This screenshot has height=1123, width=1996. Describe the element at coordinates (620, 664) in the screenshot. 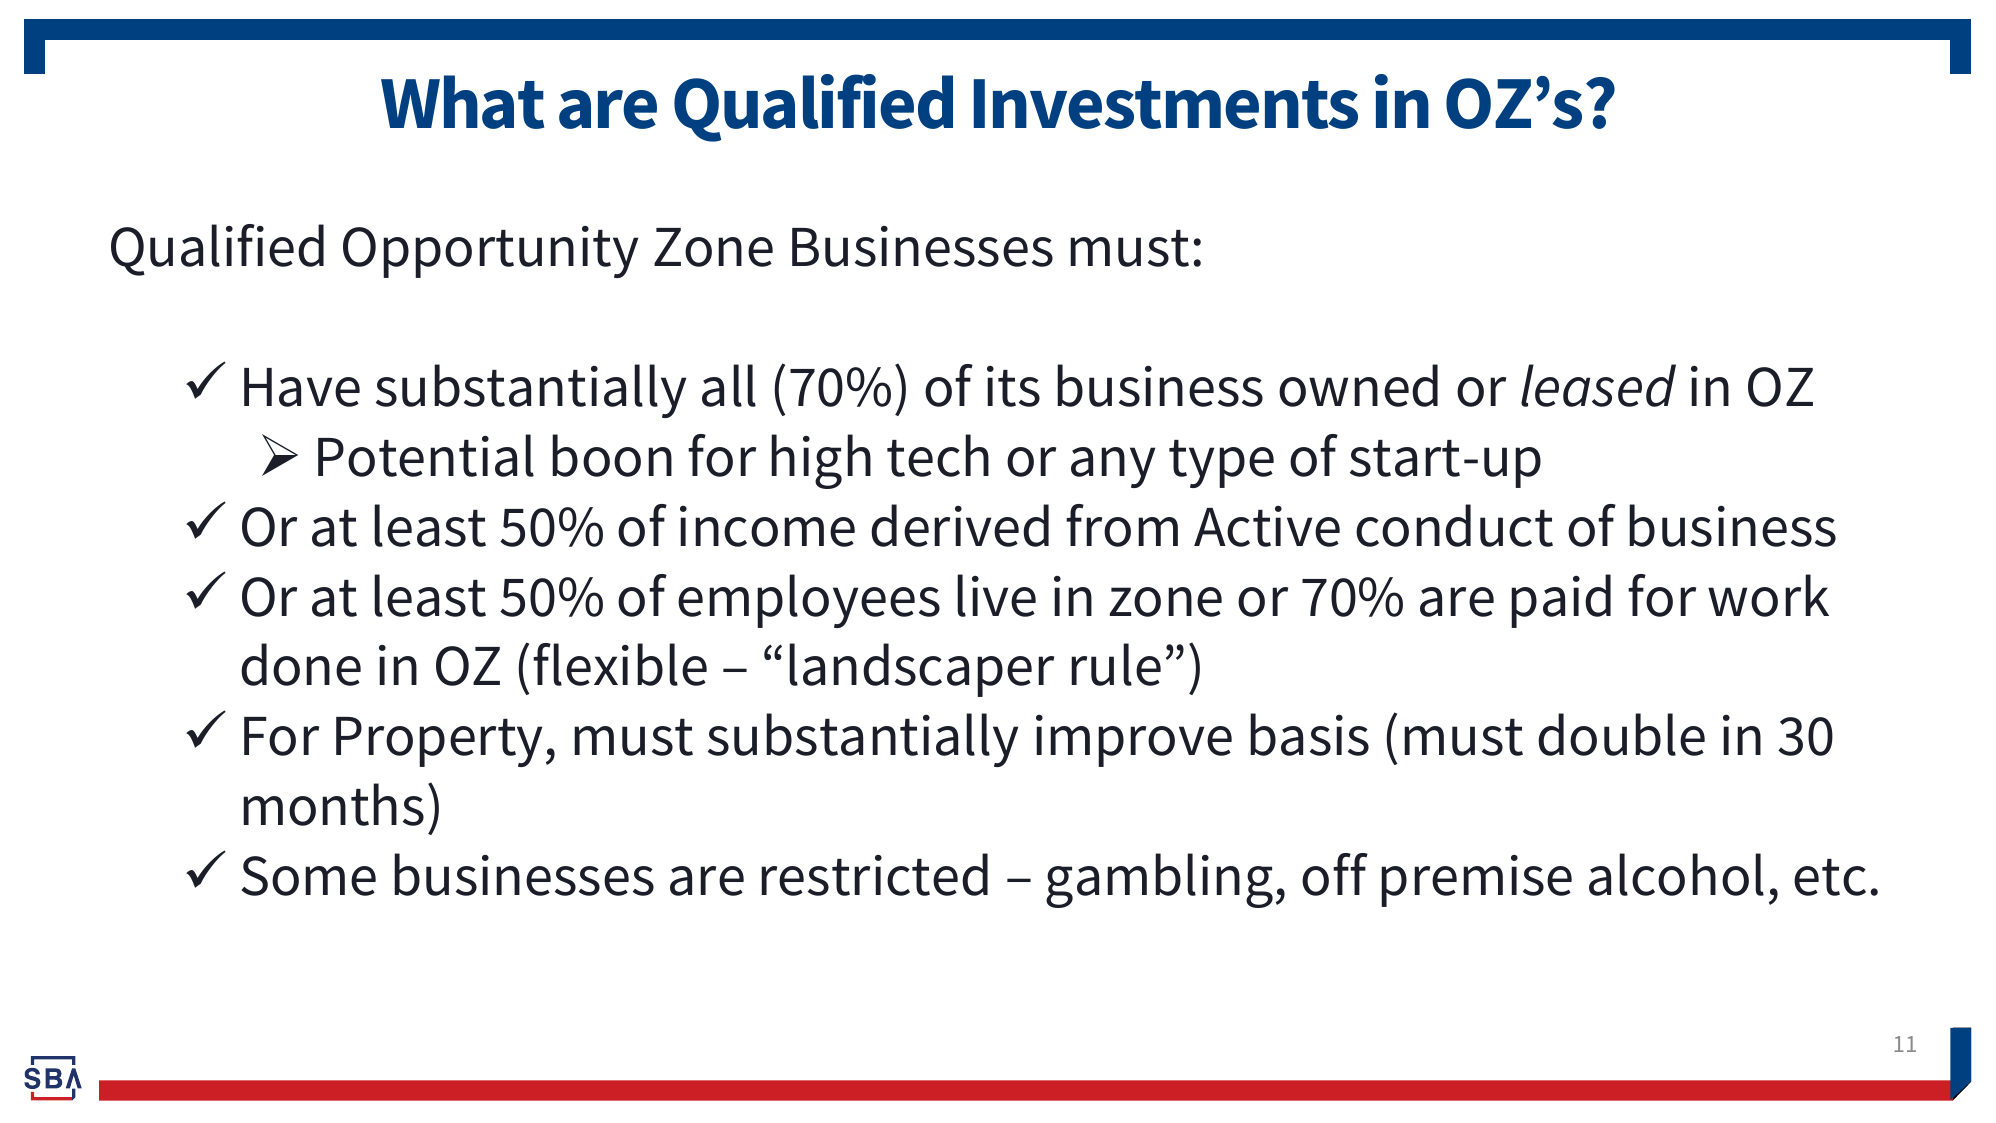

I see `flexible` at that location.
